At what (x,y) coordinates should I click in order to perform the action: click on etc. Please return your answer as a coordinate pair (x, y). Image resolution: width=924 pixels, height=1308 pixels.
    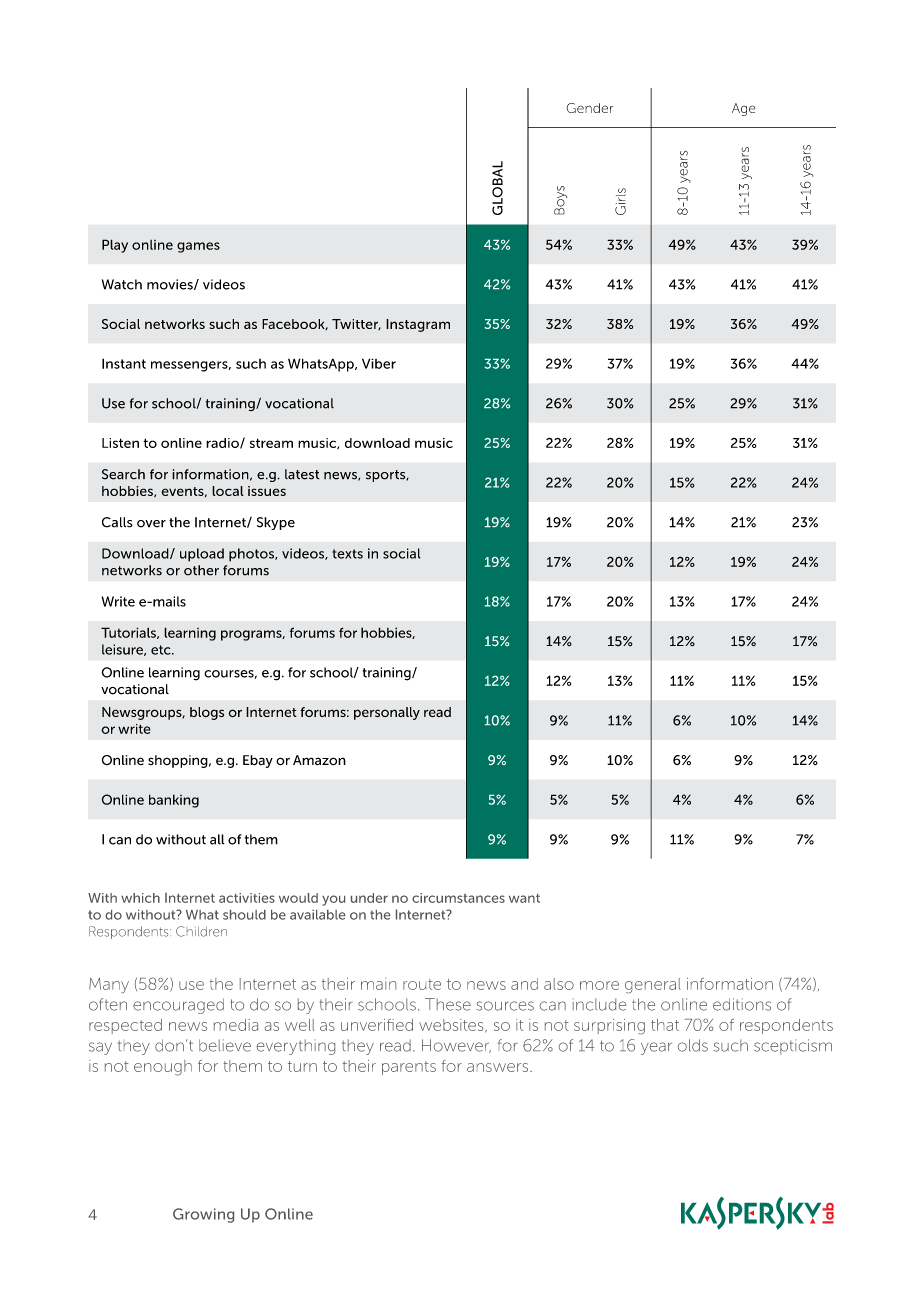
    Looking at the image, I should click on (162, 650).
